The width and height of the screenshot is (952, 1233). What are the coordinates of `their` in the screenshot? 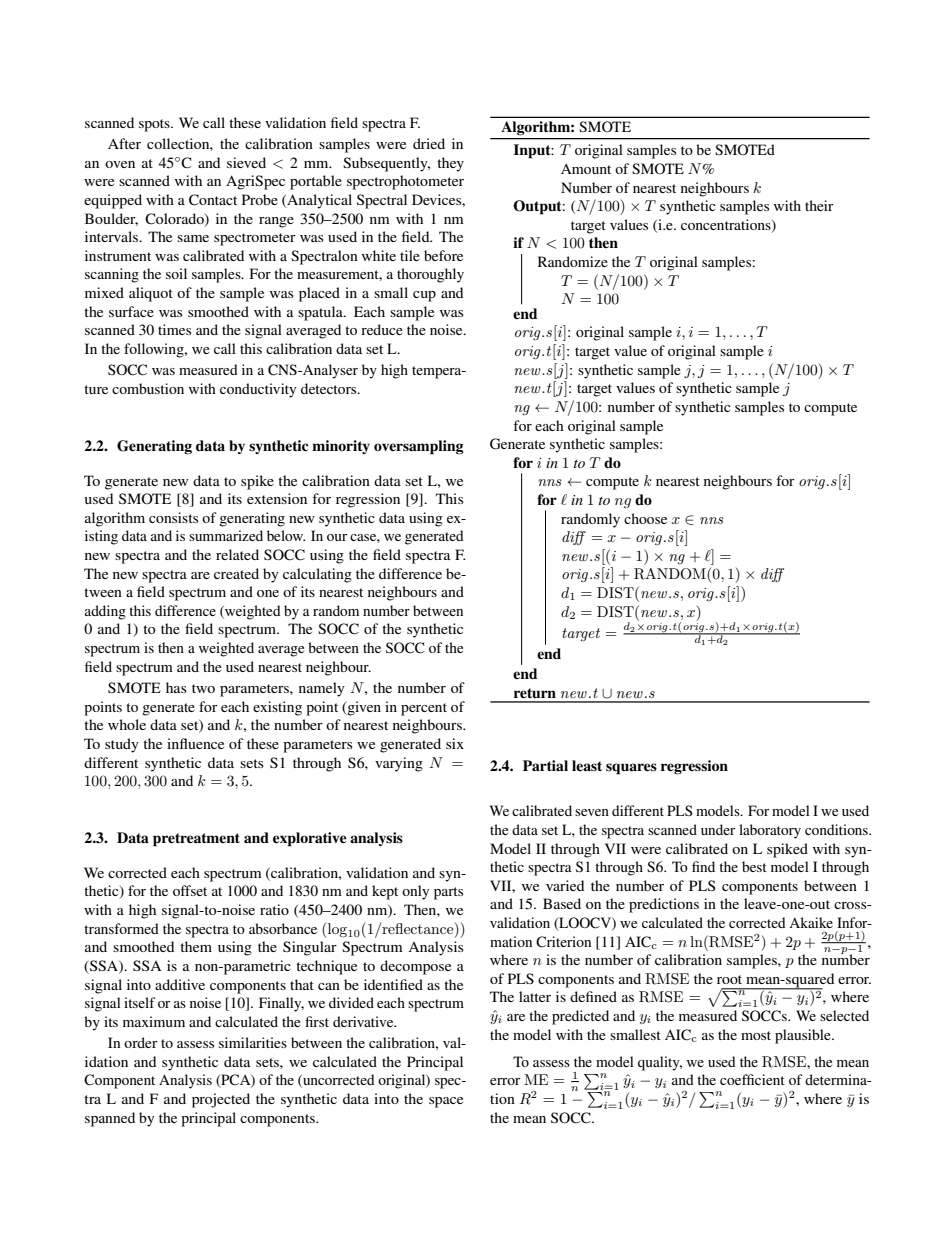 It's located at (819, 205).
